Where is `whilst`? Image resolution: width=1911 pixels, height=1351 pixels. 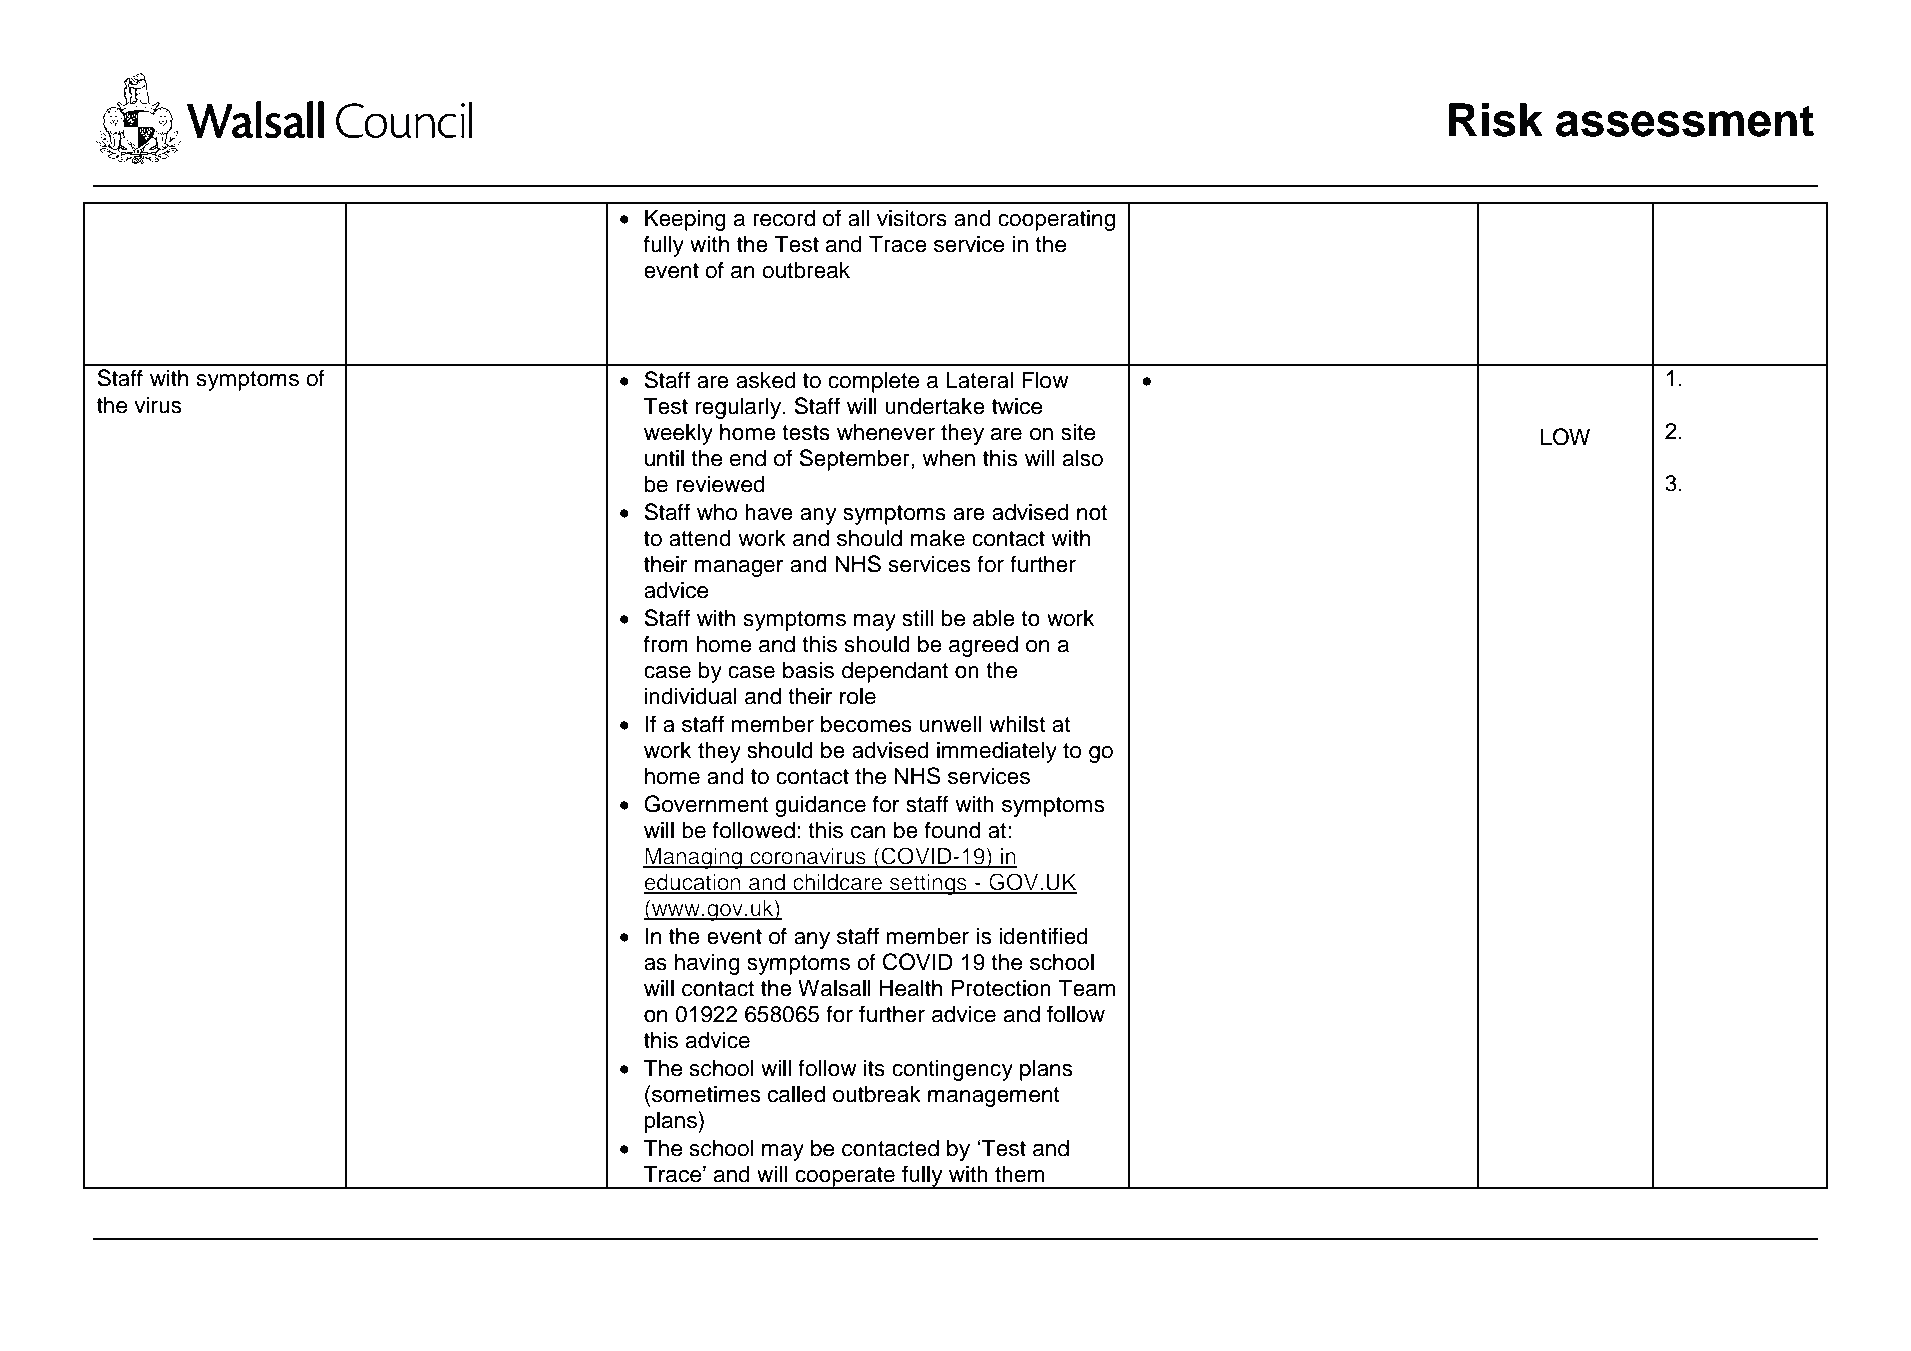 whilst is located at coordinates (1017, 724).
